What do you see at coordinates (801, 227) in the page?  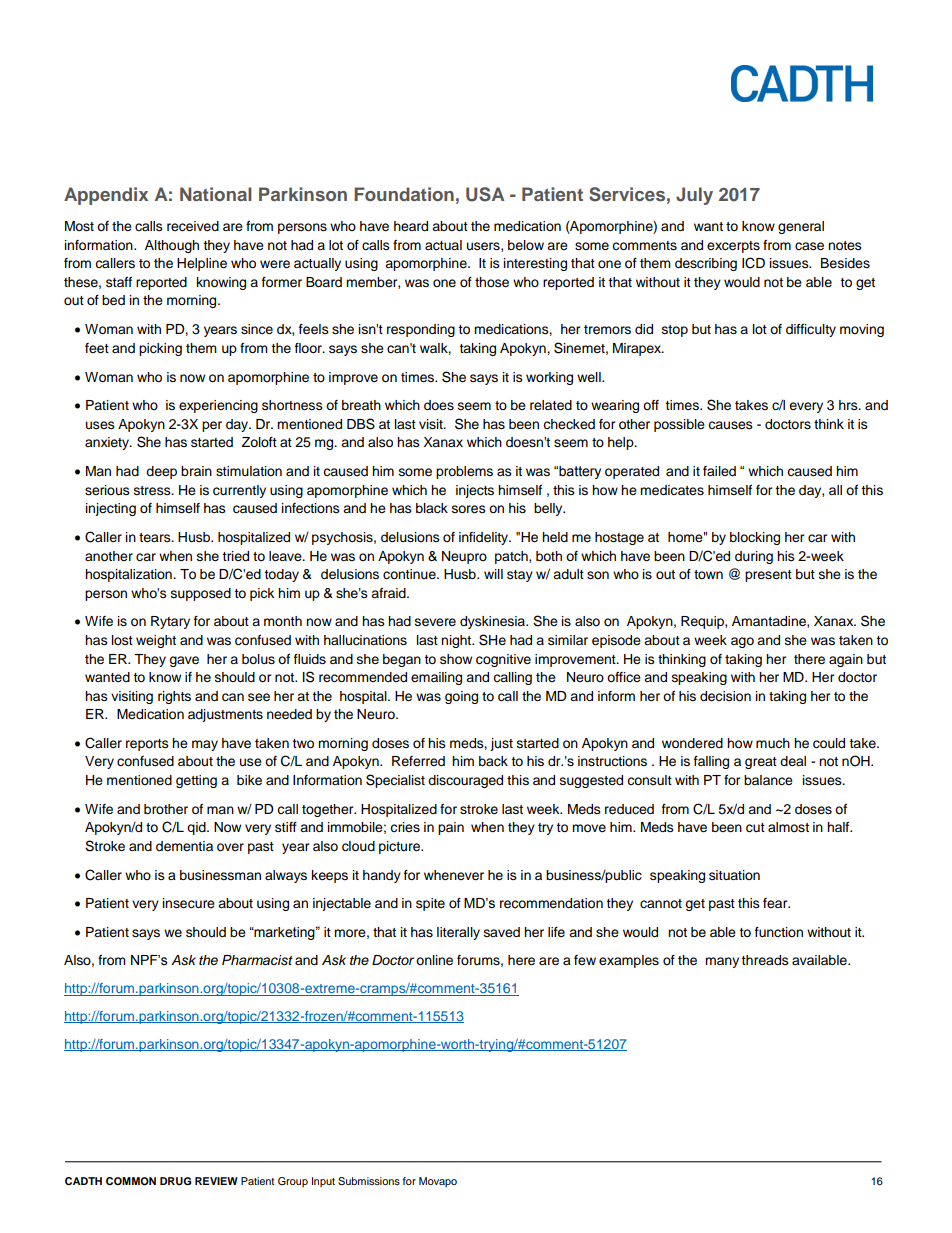 I see `general` at bounding box center [801, 227].
